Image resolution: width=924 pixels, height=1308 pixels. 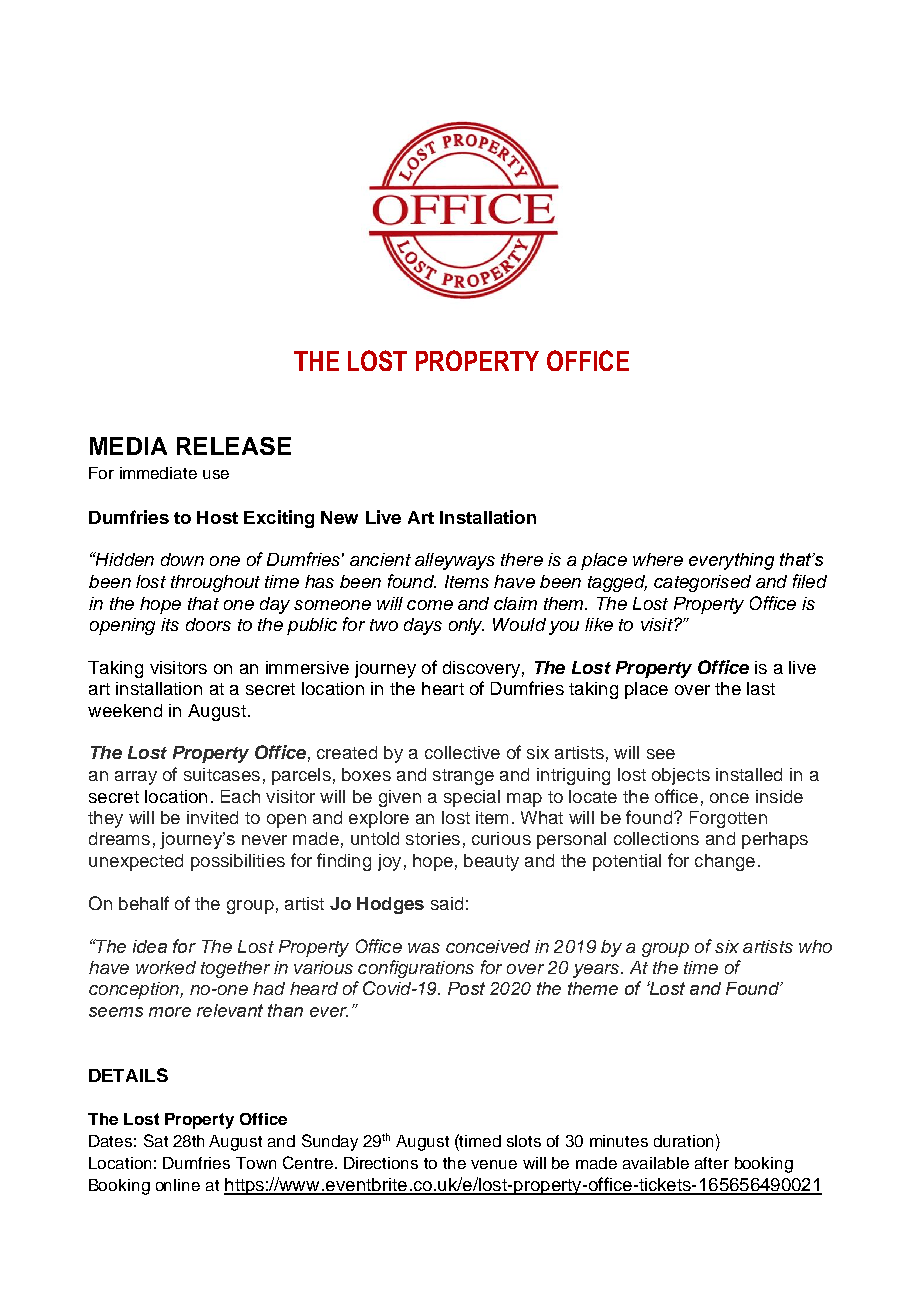 What do you see at coordinates (658, 559) in the screenshot?
I see `where` at bounding box center [658, 559].
